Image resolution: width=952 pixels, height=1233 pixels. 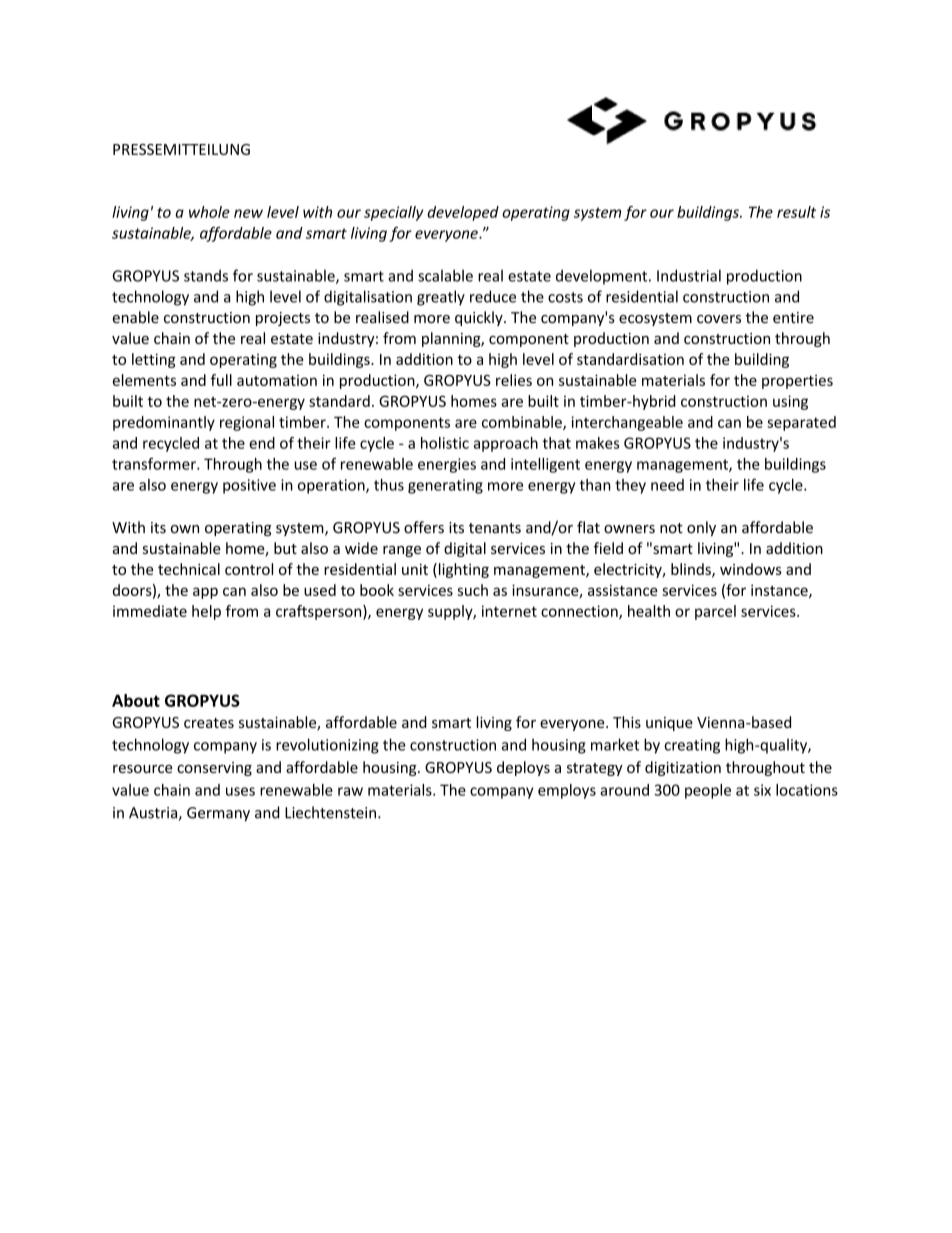 I want to click on uses, so click(x=240, y=791).
